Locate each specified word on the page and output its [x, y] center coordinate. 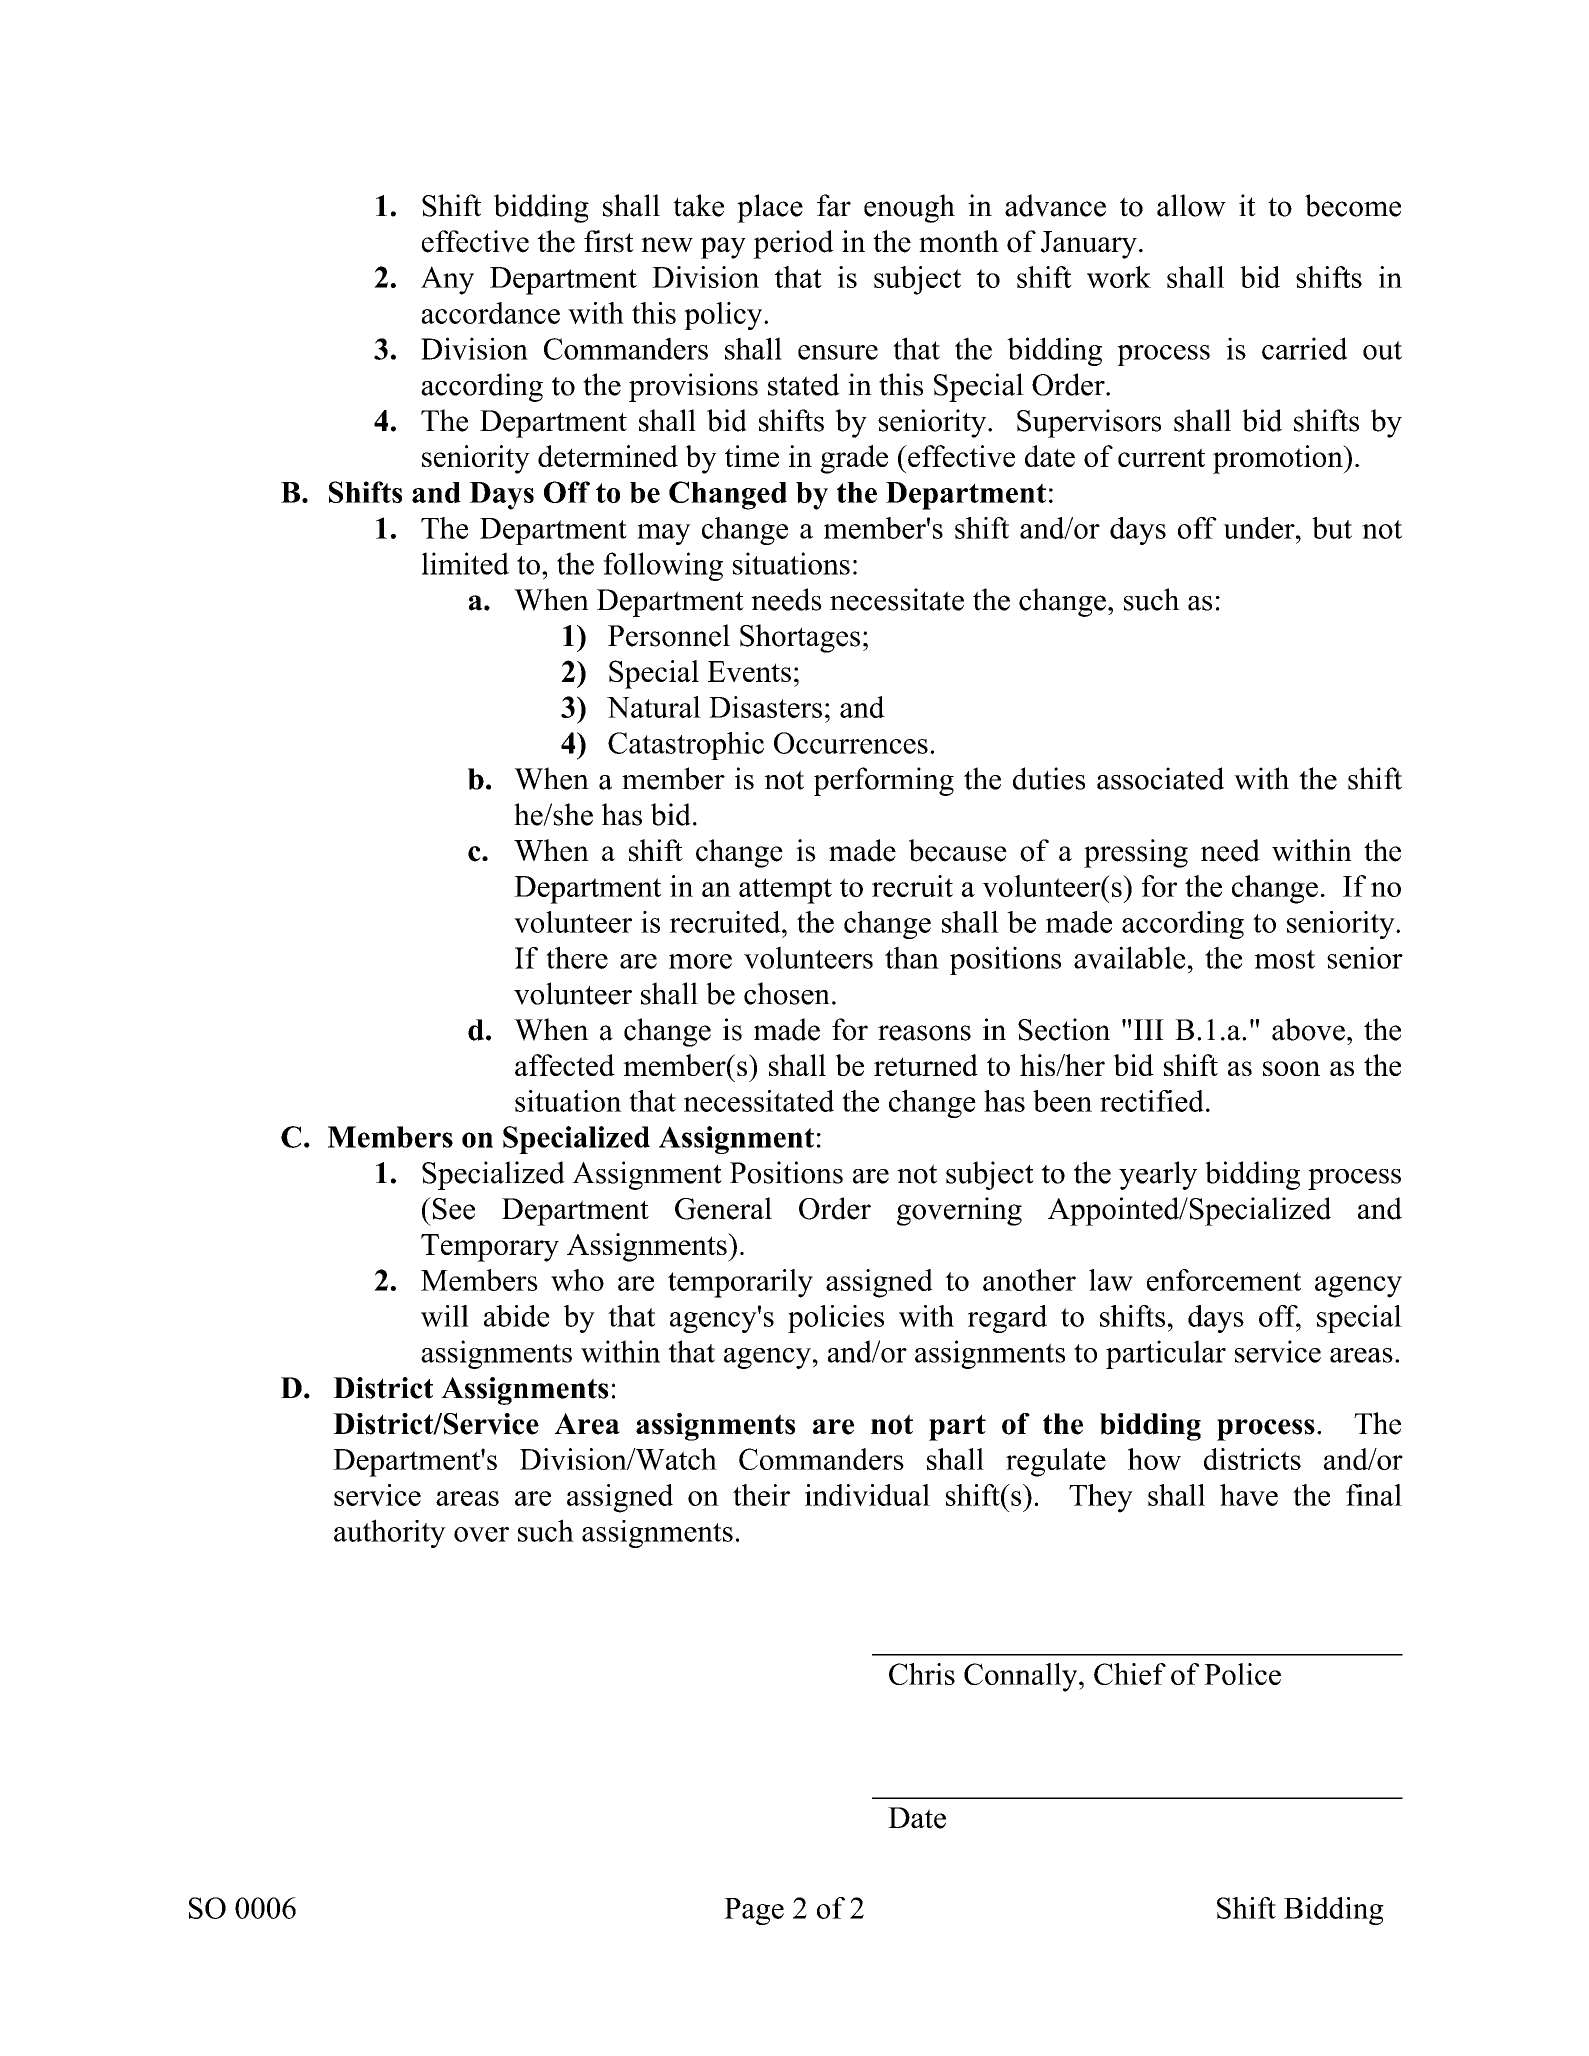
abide [517, 1316]
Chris [922, 1674]
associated [1160, 778]
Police [1242, 1674]
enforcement [1224, 1280]
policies [836, 1319]
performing [884, 781]
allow [1191, 205]
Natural [654, 707]
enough [909, 208]
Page [754, 1911]
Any [447, 280]
